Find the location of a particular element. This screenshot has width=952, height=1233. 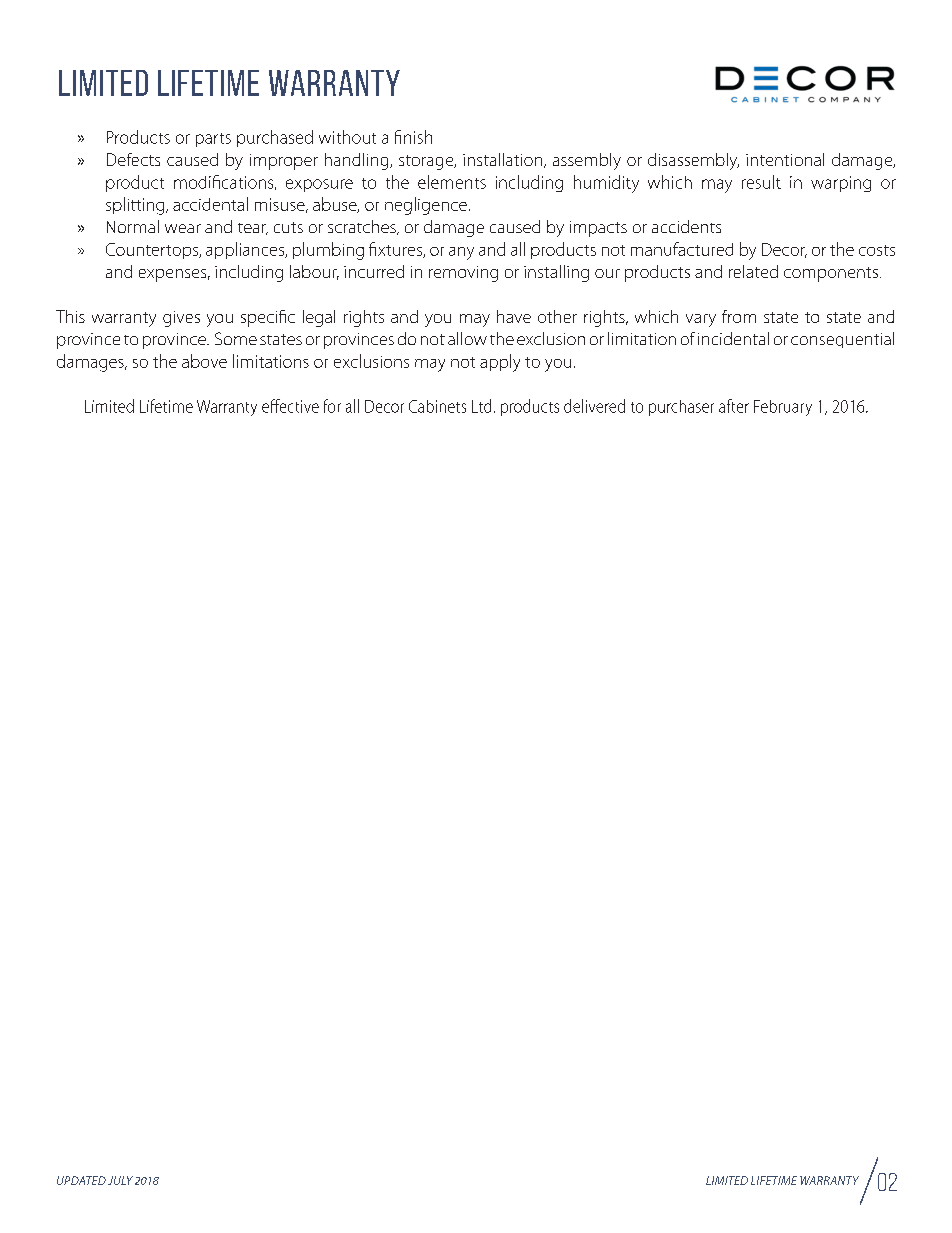

effective is located at coordinates (290, 406).
